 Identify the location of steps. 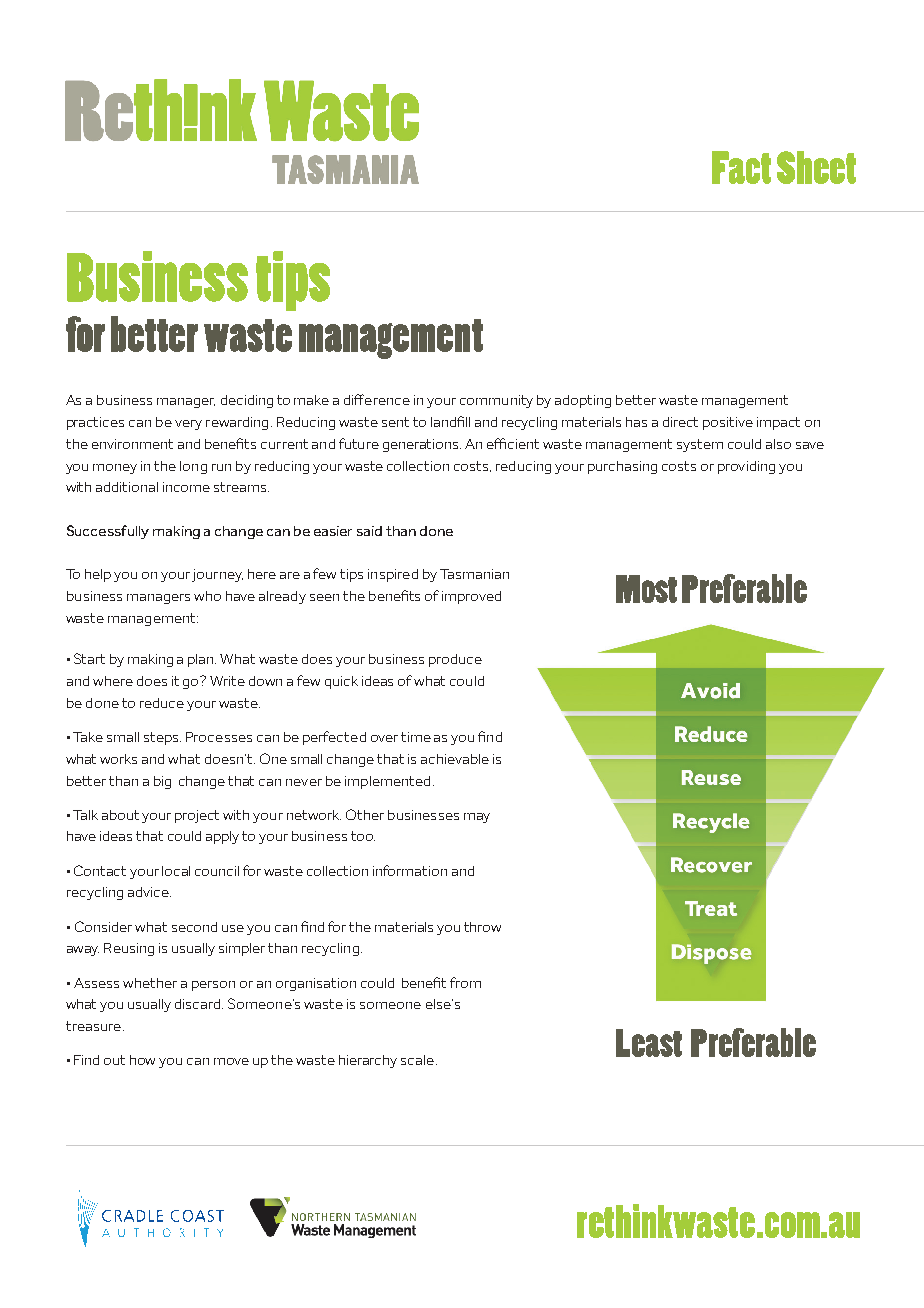
(162, 738).
